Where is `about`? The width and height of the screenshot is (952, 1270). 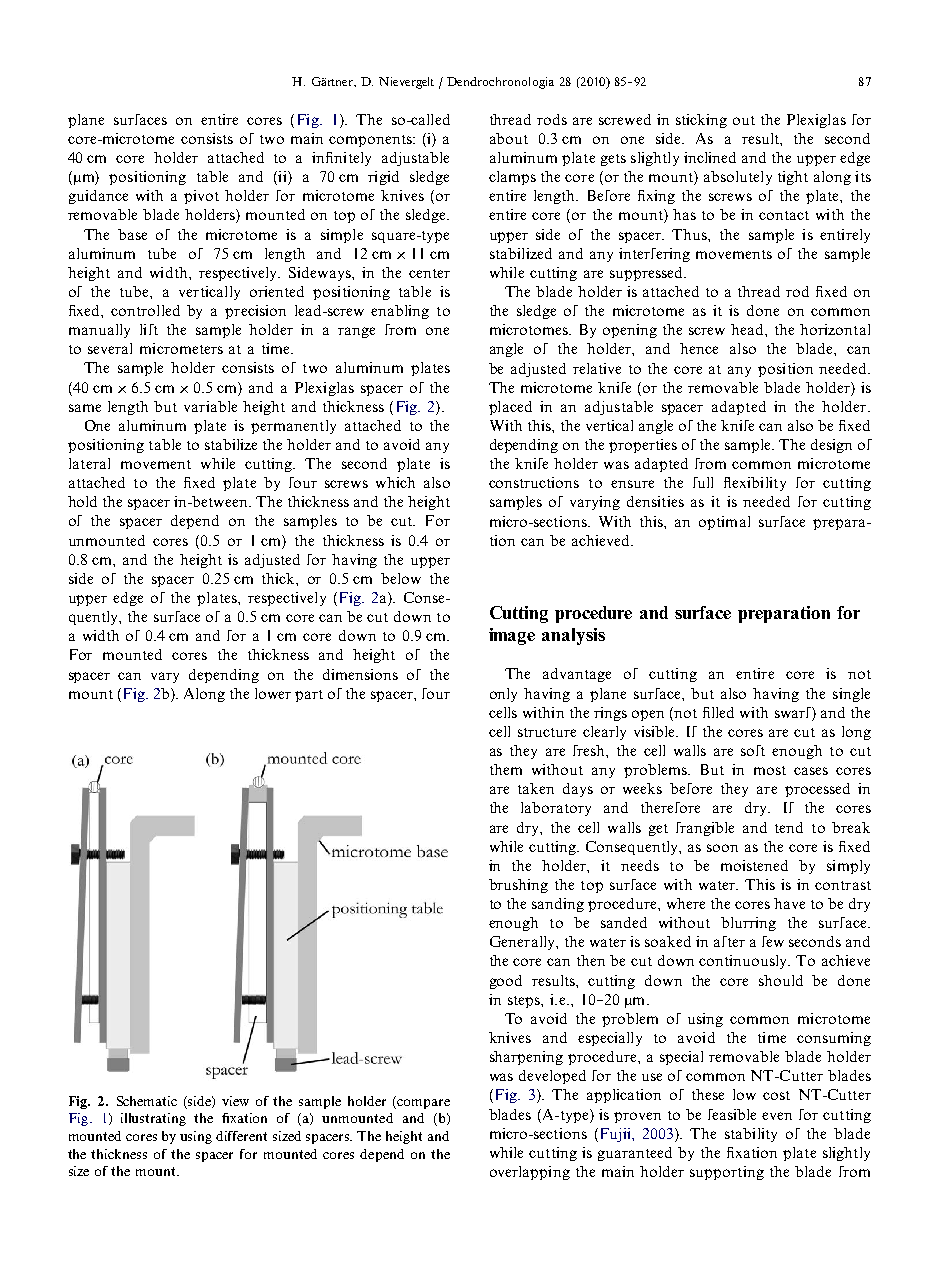
about is located at coordinates (509, 138).
